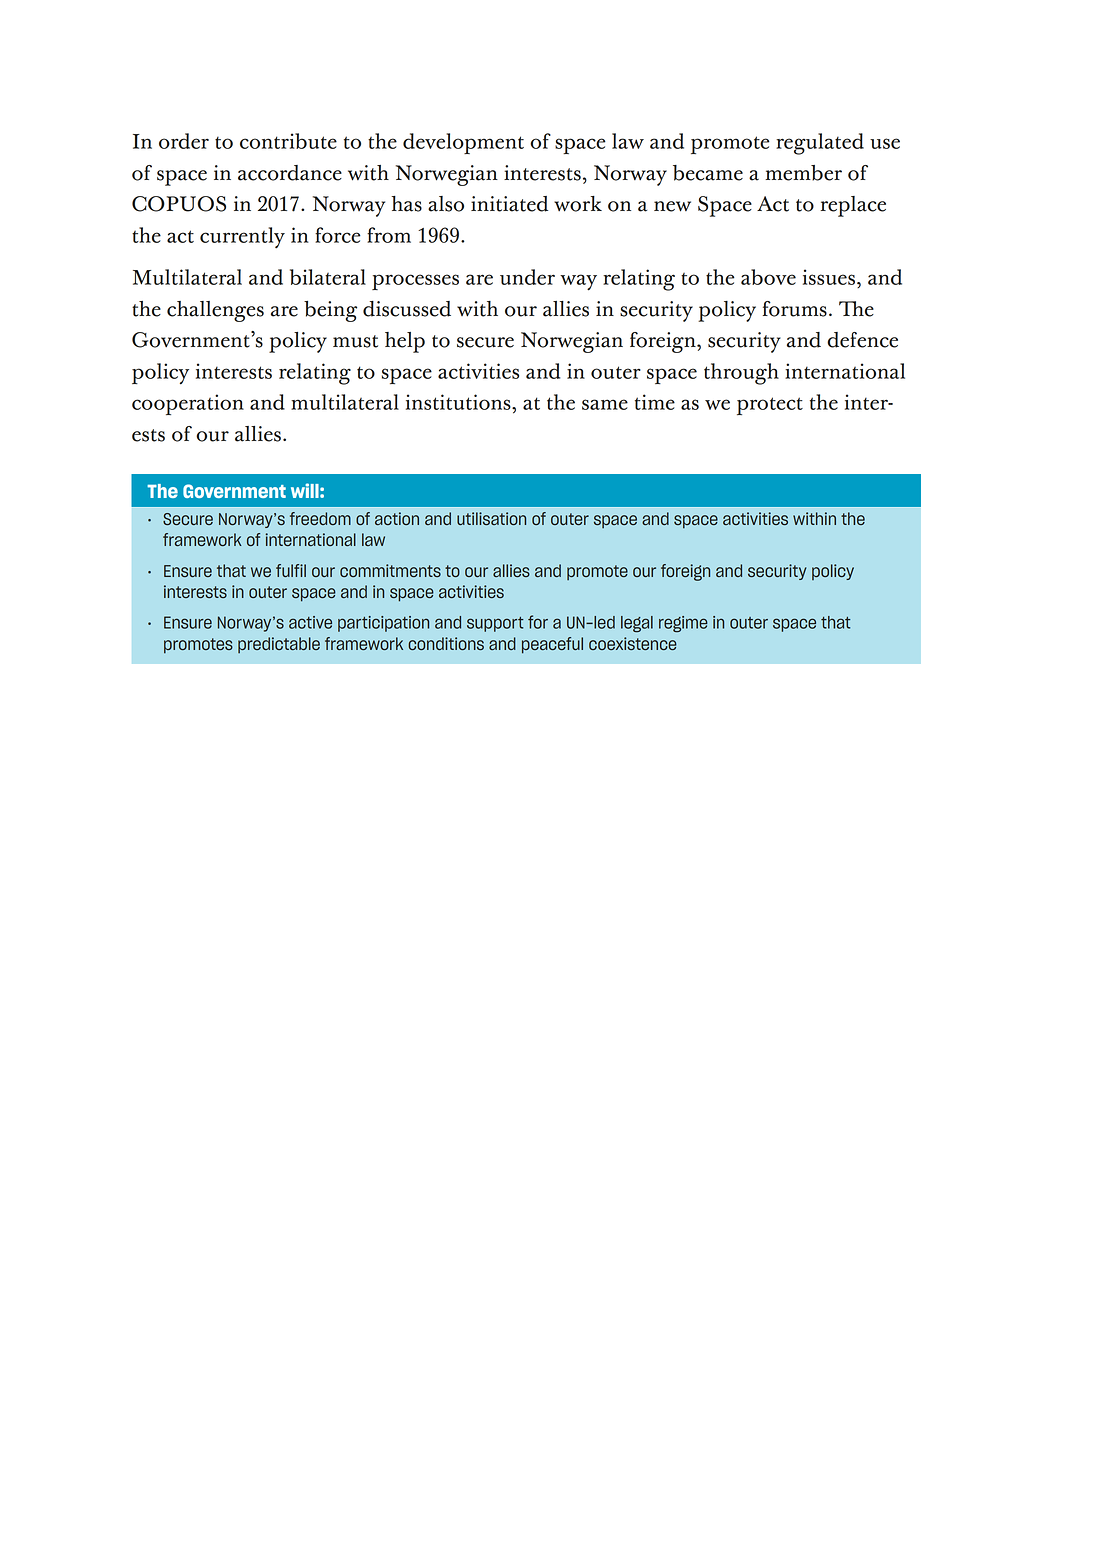 This screenshot has height=1563, width=1105. I want to click on cooperation, so click(188, 404).
